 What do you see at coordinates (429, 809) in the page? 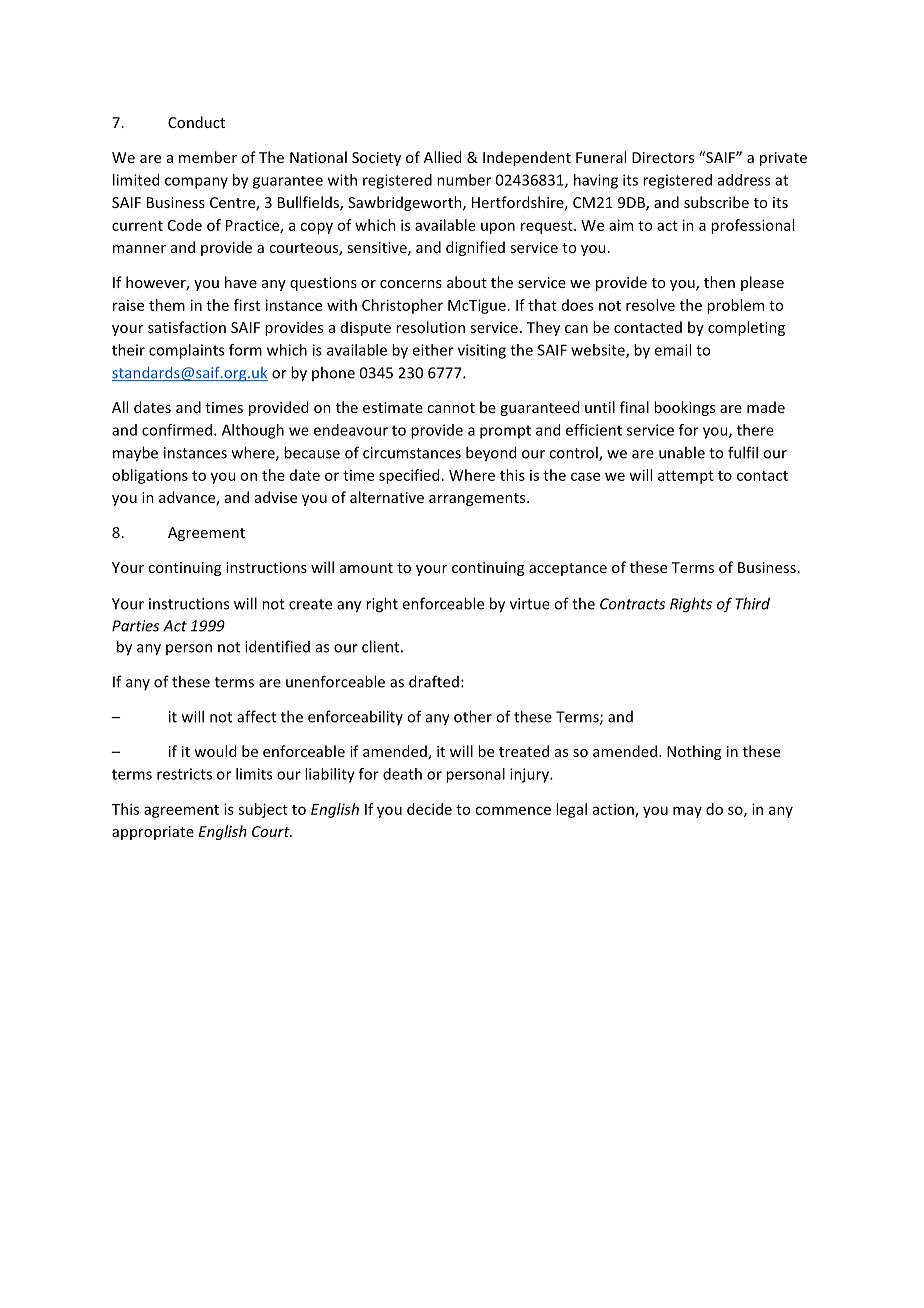
I see `decide` at bounding box center [429, 809].
